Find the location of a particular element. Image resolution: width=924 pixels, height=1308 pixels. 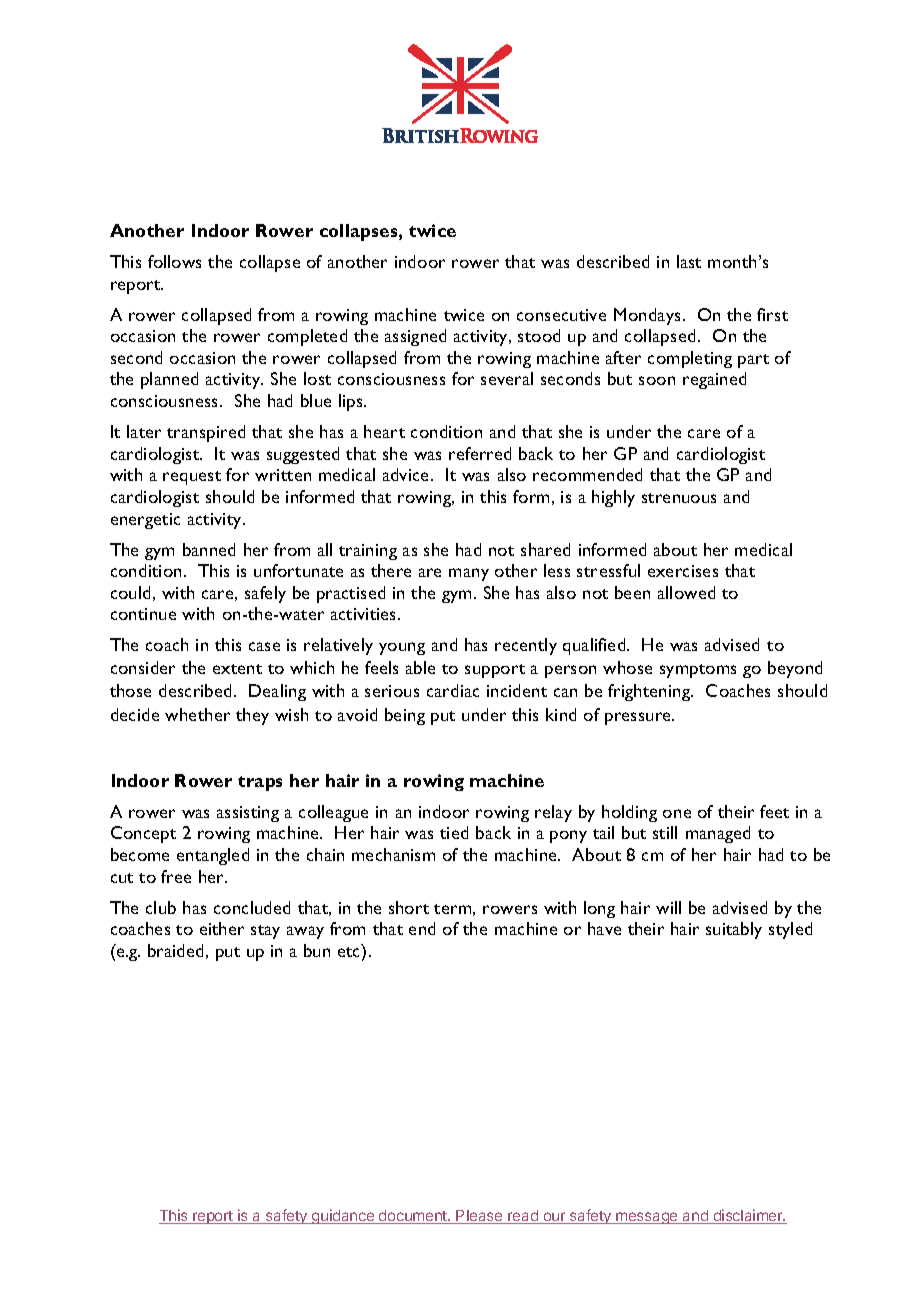

assigned is located at coordinates (415, 337).
